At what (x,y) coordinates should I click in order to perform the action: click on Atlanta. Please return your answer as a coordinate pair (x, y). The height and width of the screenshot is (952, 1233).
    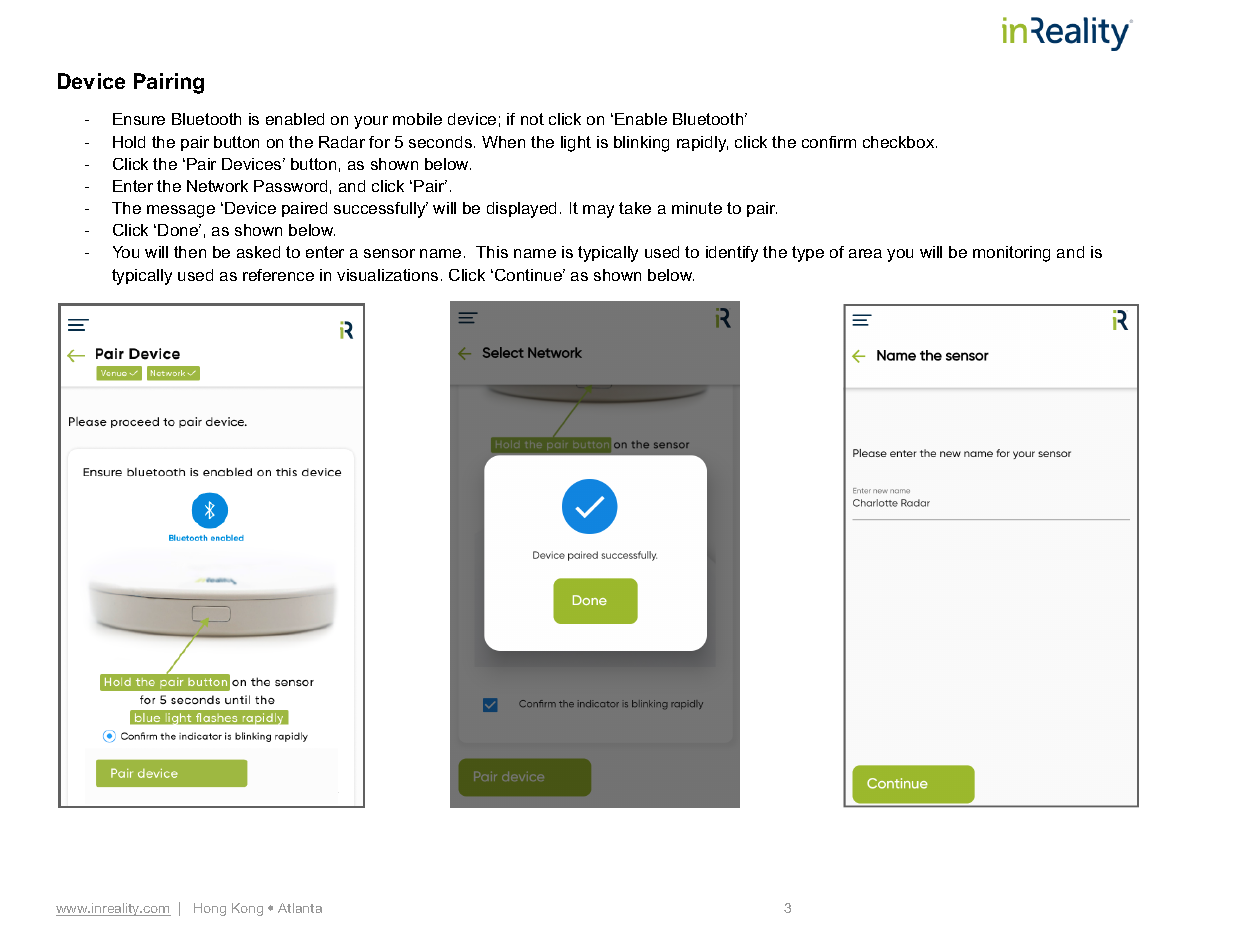
    Looking at the image, I should click on (300, 908).
